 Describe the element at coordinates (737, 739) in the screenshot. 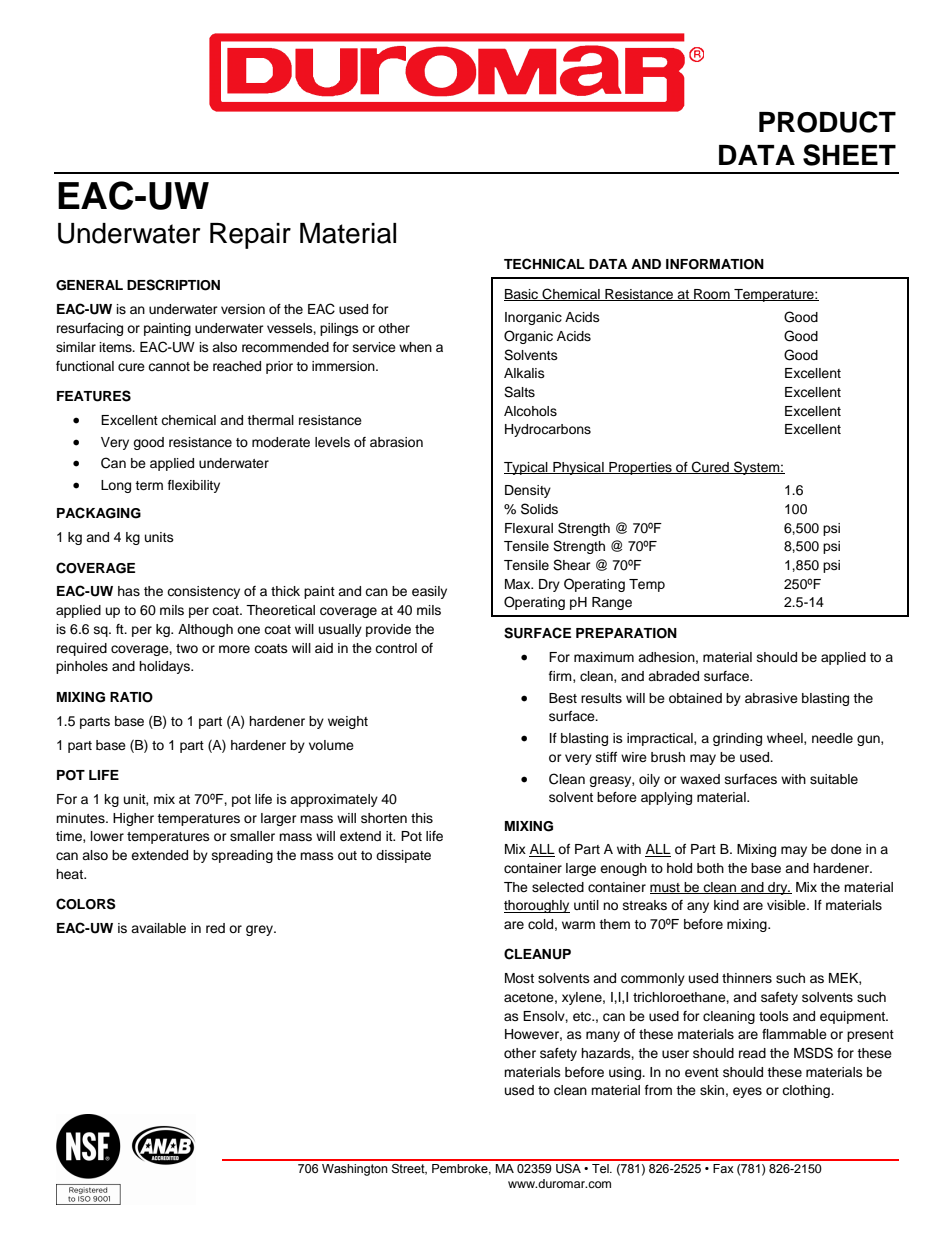

I see `grinding` at that location.
